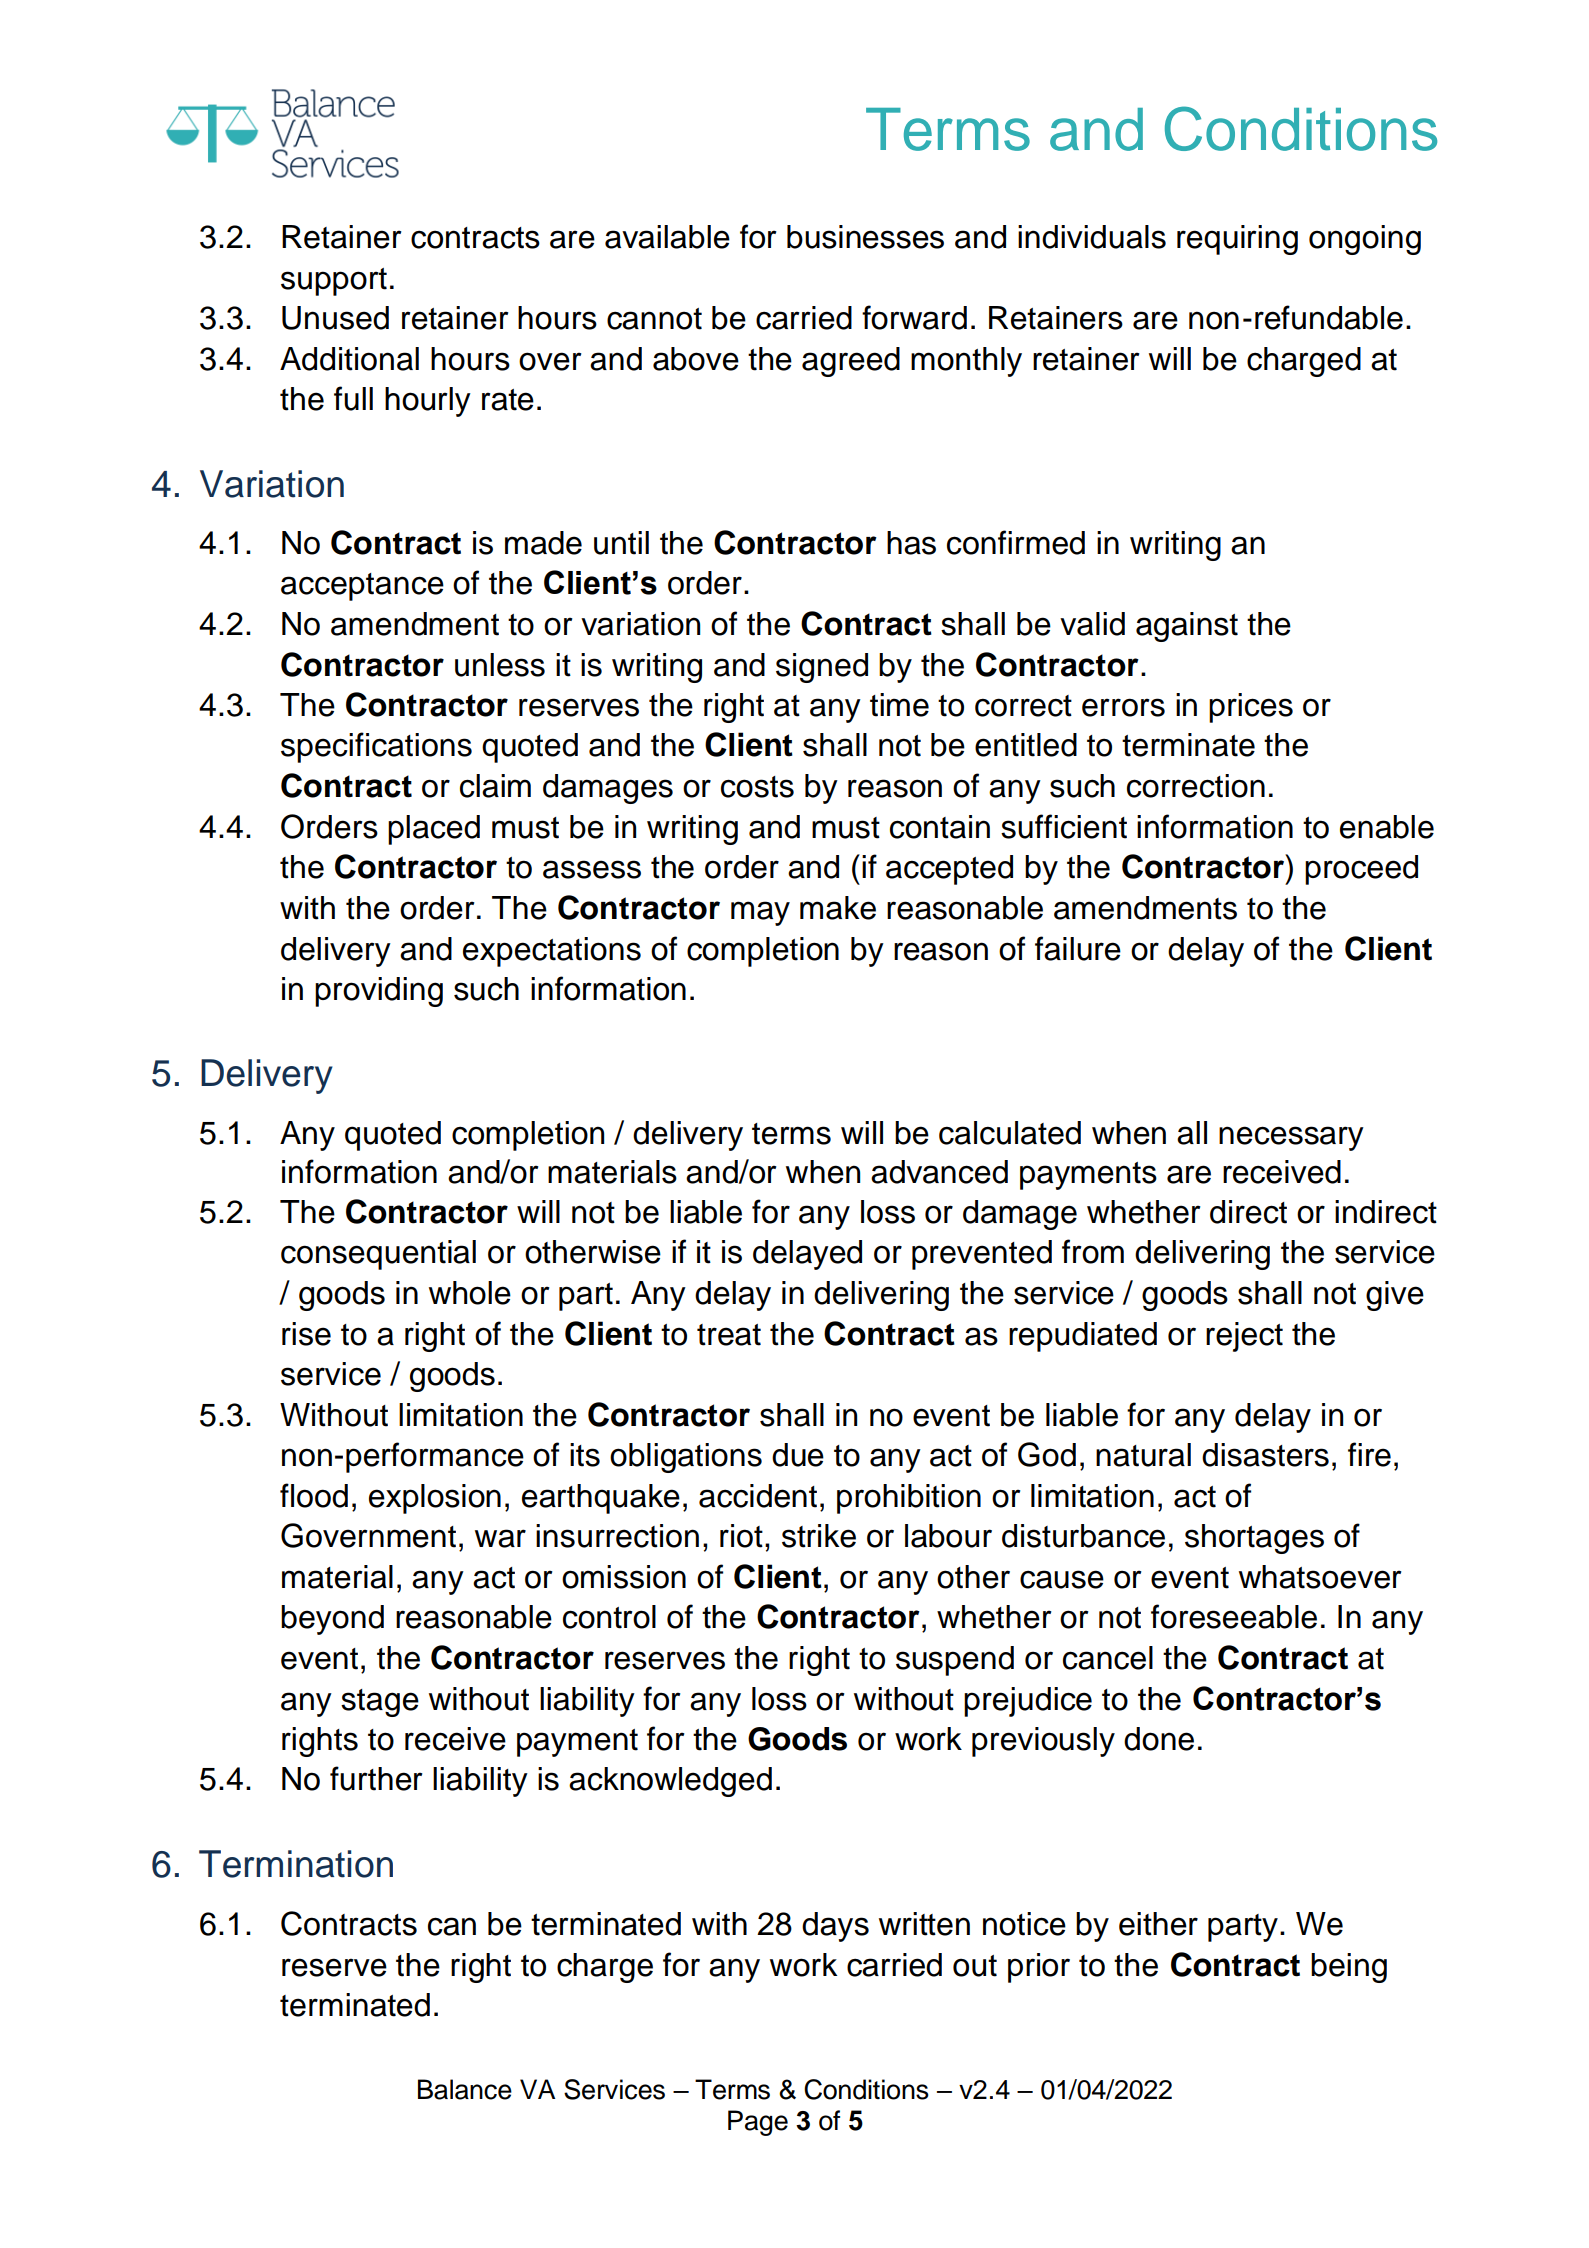  Describe the element at coordinates (1244, 1337) in the page. I see `reject` at that location.
